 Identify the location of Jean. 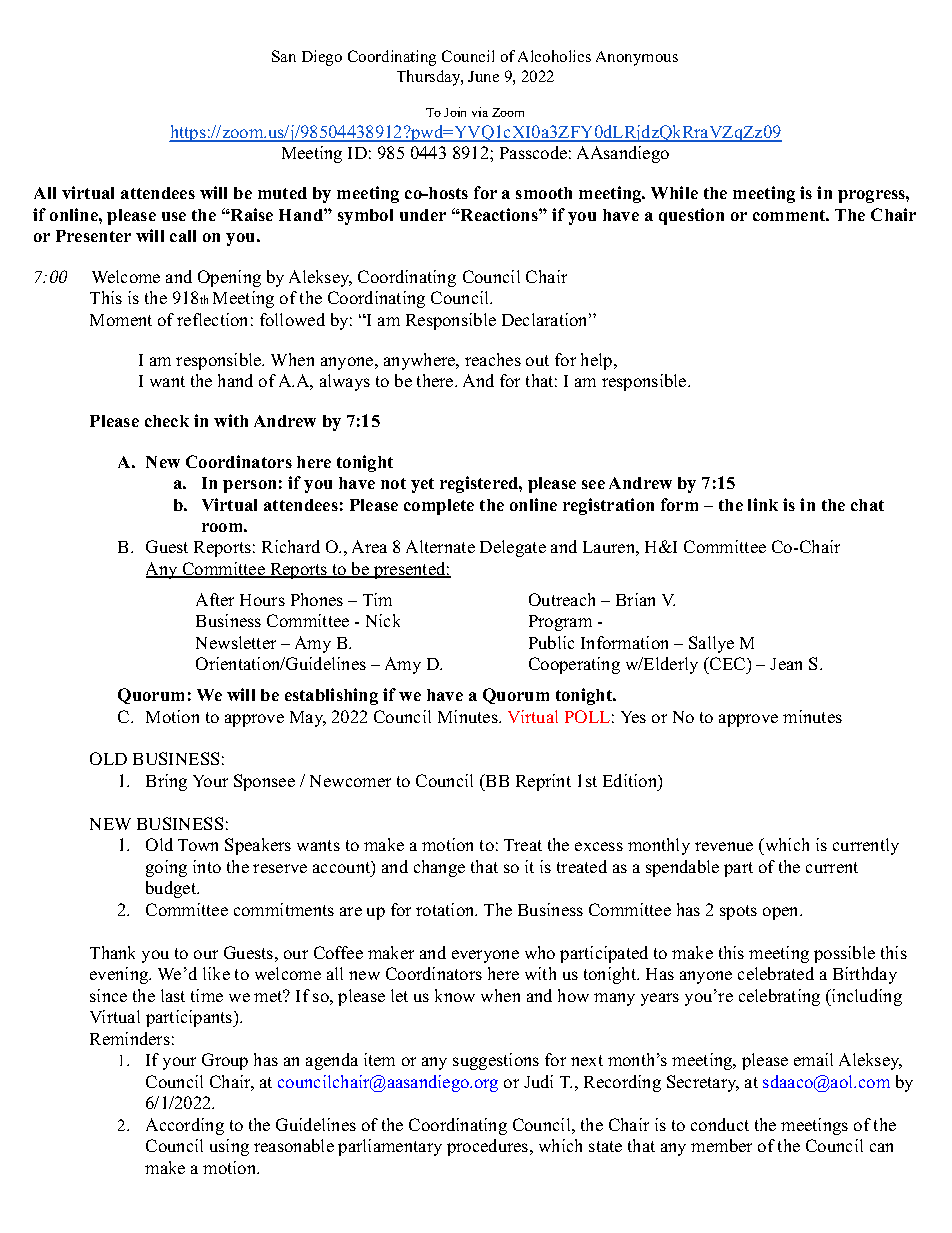
(786, 664).
